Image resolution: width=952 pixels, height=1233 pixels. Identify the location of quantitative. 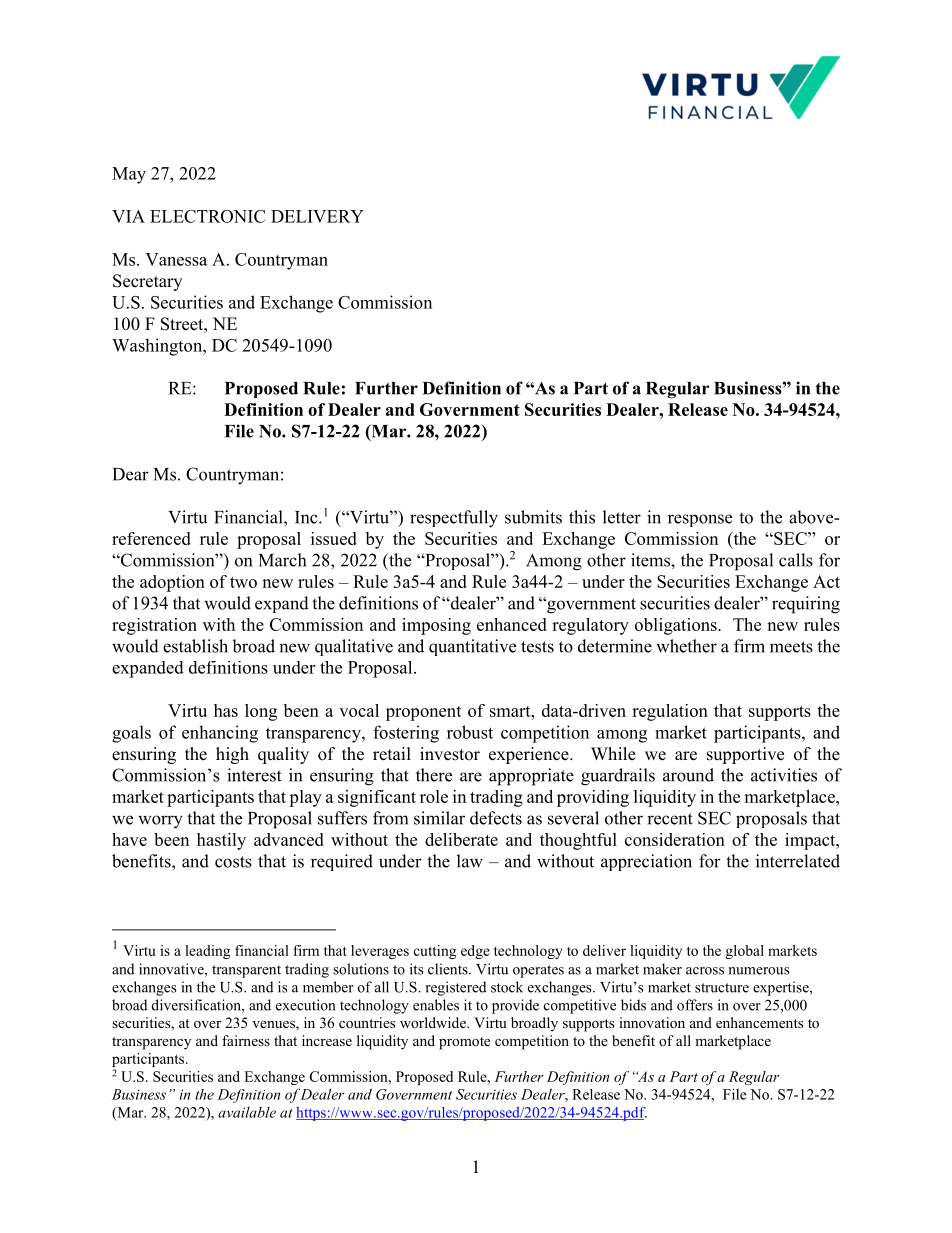
(472, 647).
